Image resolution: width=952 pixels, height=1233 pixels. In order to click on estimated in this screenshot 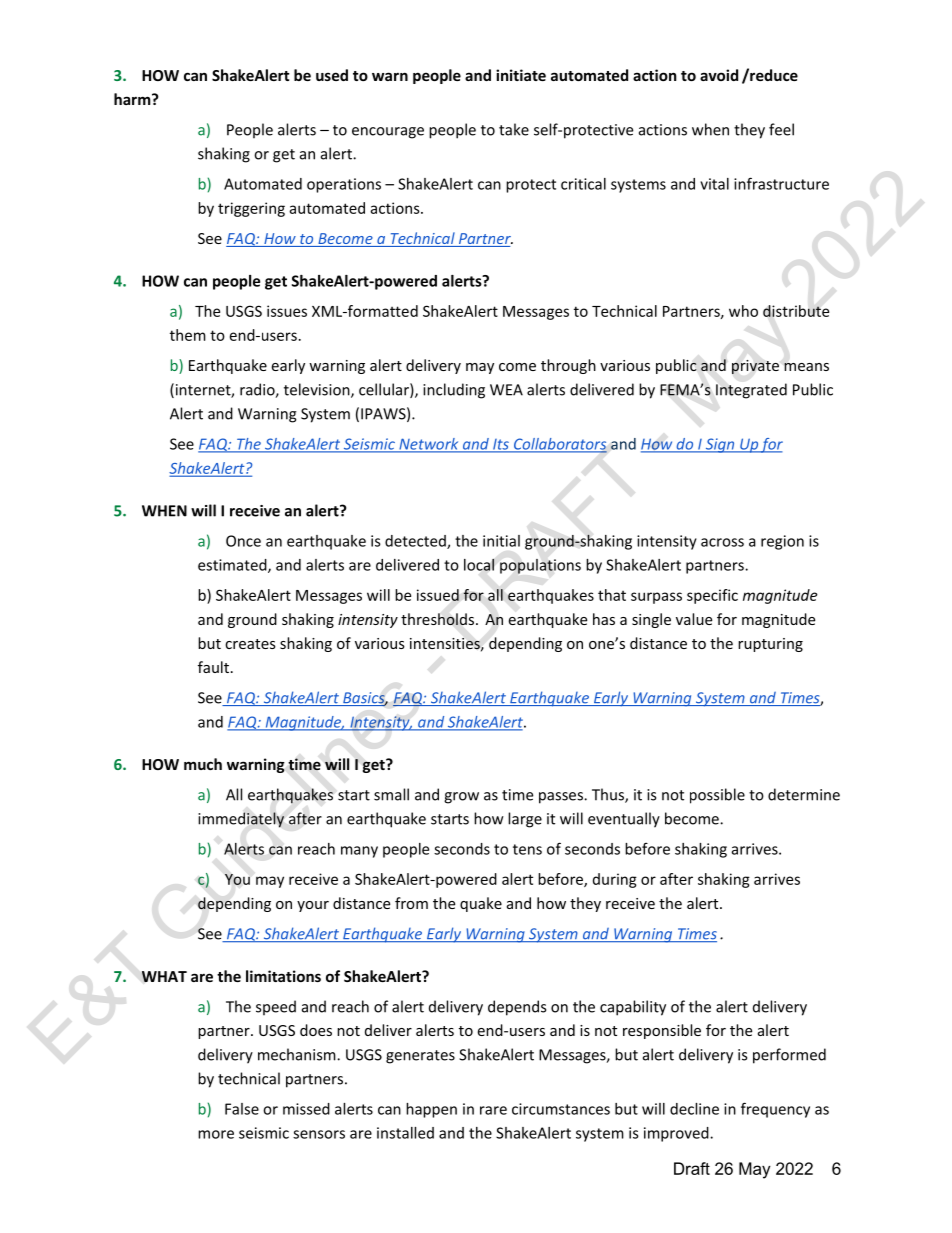, I will do `click(233, 566)`.
